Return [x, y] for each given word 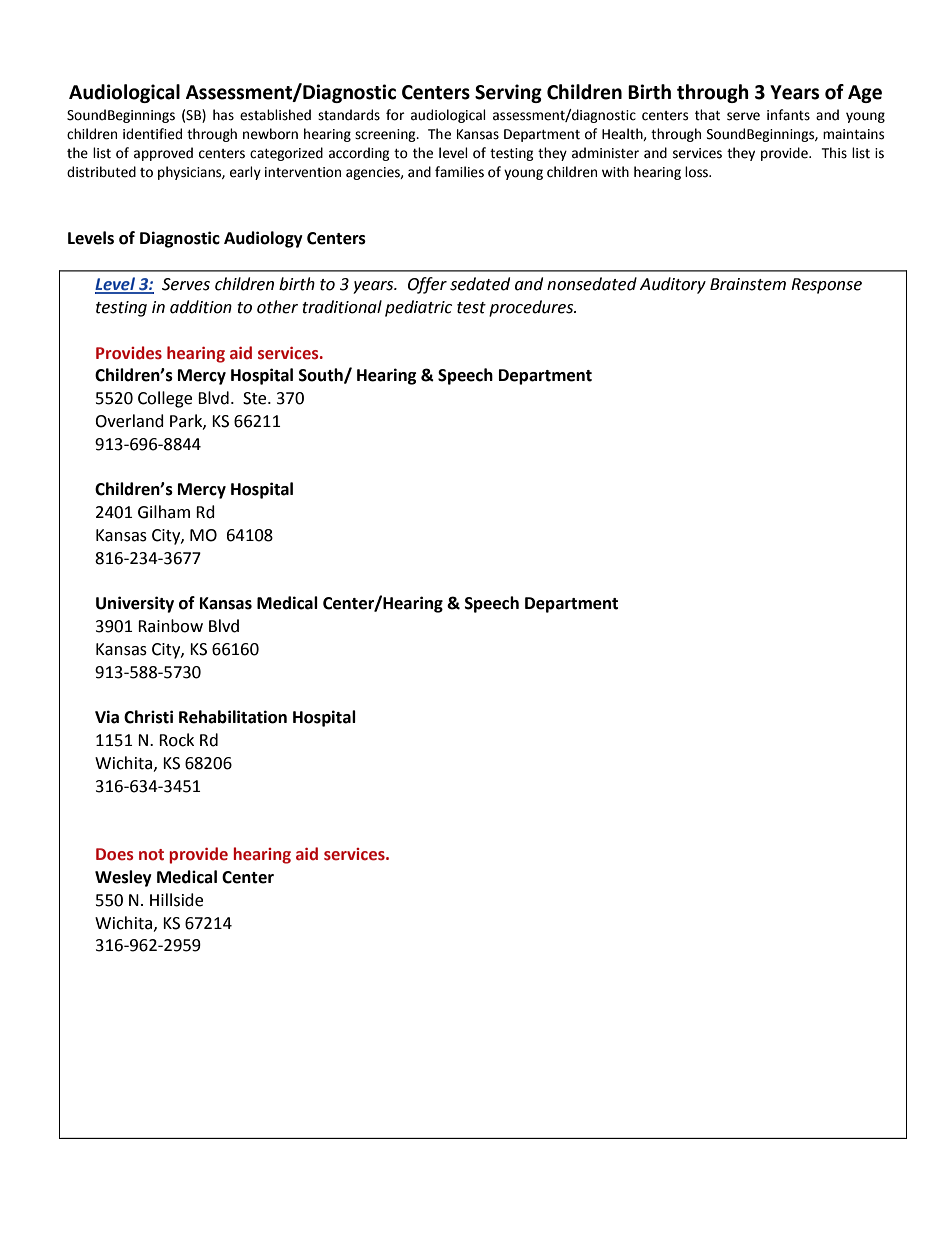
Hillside [176, 900]
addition [201, 307]
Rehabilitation [233, 717]
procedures [532, 308]
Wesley [123, 878]
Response [826, 286]
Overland [129, 421]
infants [788, 115]
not [151, 855]
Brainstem [748, 284]
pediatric [418, 308]
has [223, 115]
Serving [508, 93]
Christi [148, 717]
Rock [176, 740]
